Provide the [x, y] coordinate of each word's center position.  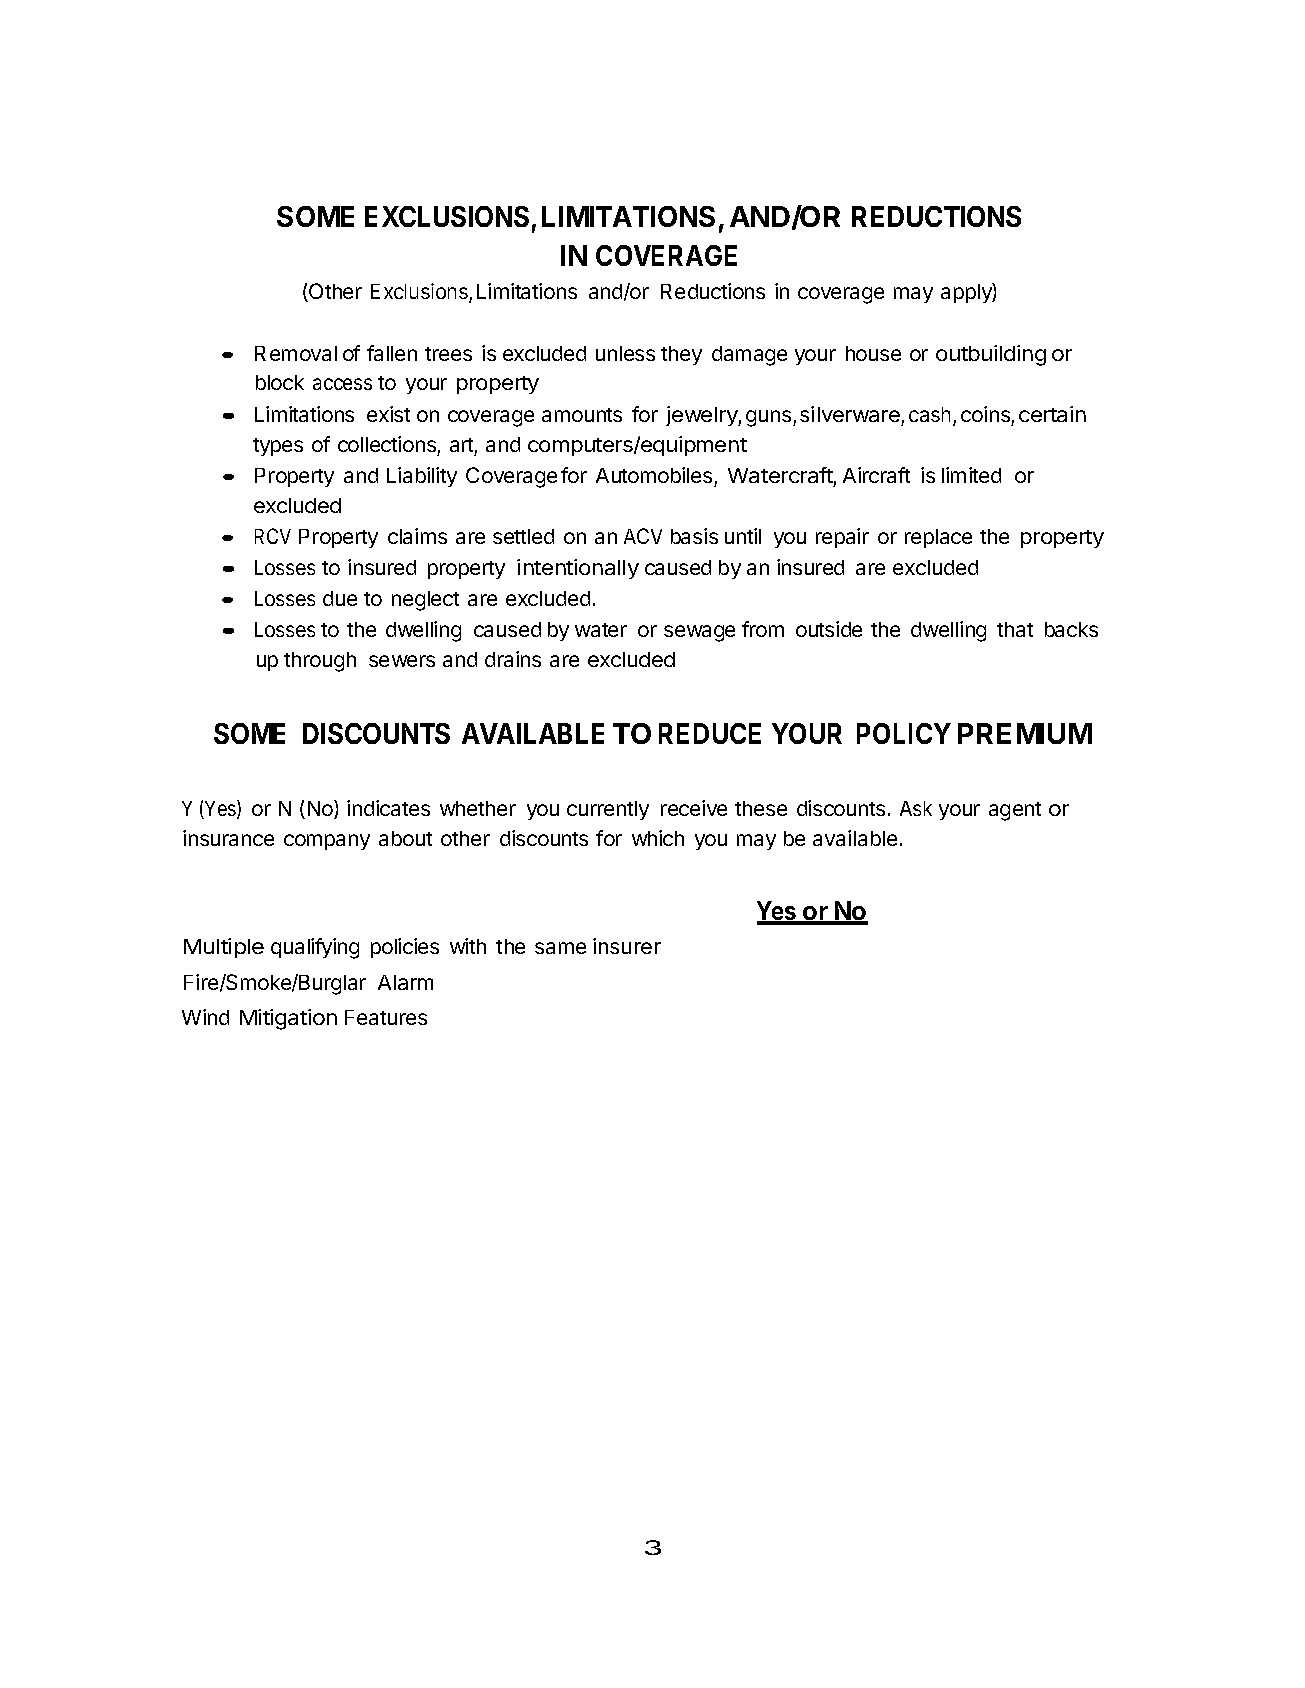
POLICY [904, 733]
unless [625, 353]
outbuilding [991, 355]
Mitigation [288, 1019]
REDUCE [710, 733]
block [280, 382]
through [320, 662]
